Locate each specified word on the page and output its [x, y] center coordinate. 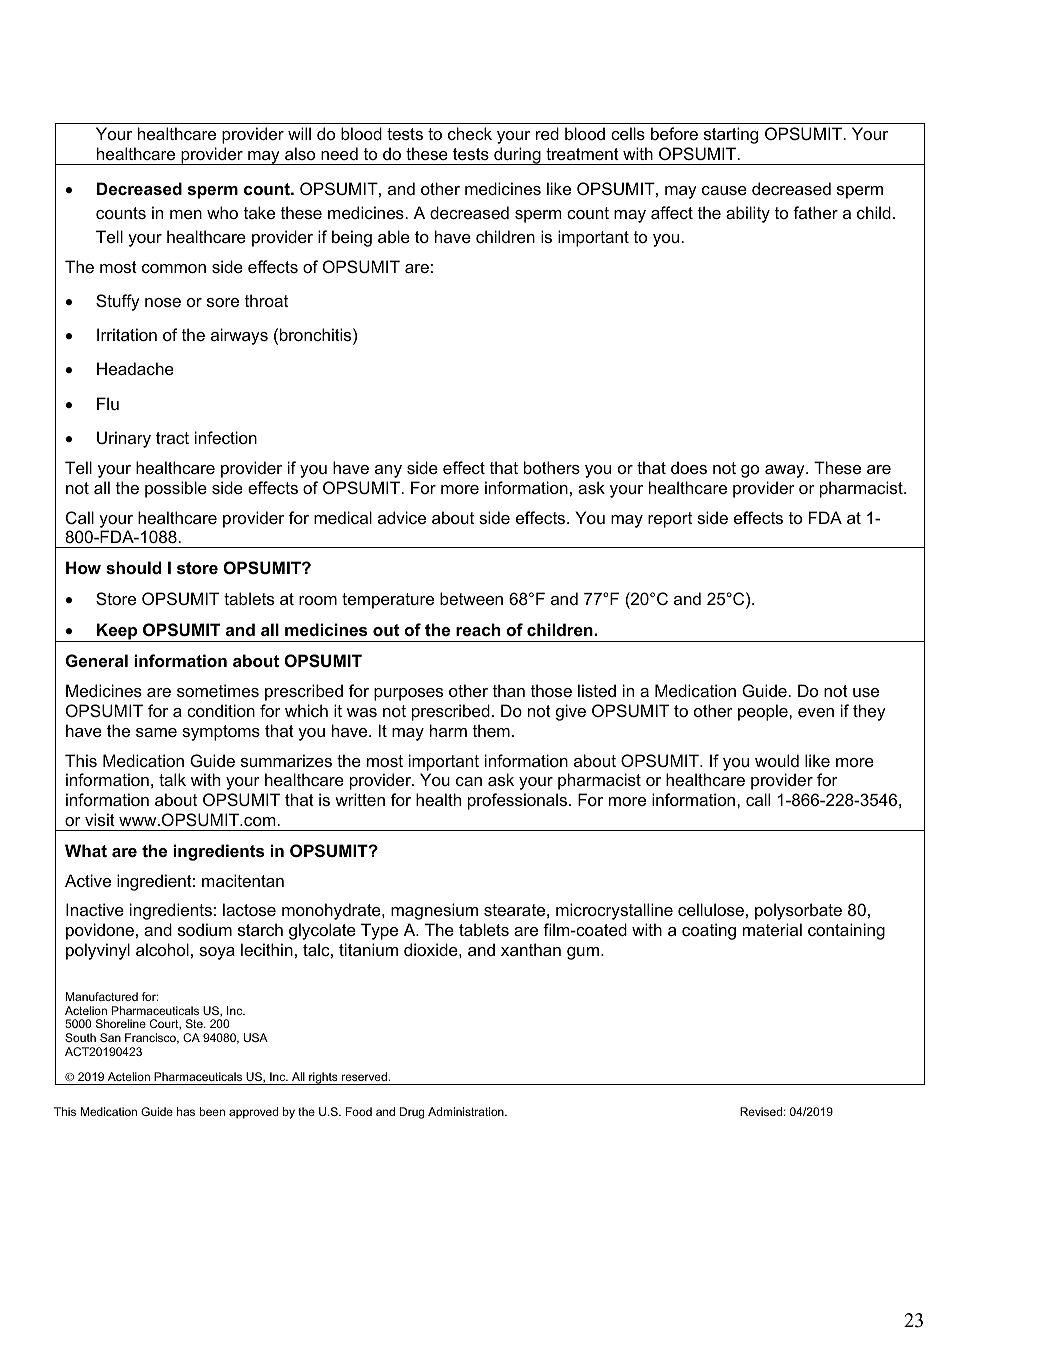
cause [724, 190]
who [222, 212]
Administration [467, 1111]
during [517, 156]
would [777, 760]
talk [172, 779]
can [469, 781]
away [786, 471]
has [186, 1111]
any [388, 471]
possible [176, 489]
